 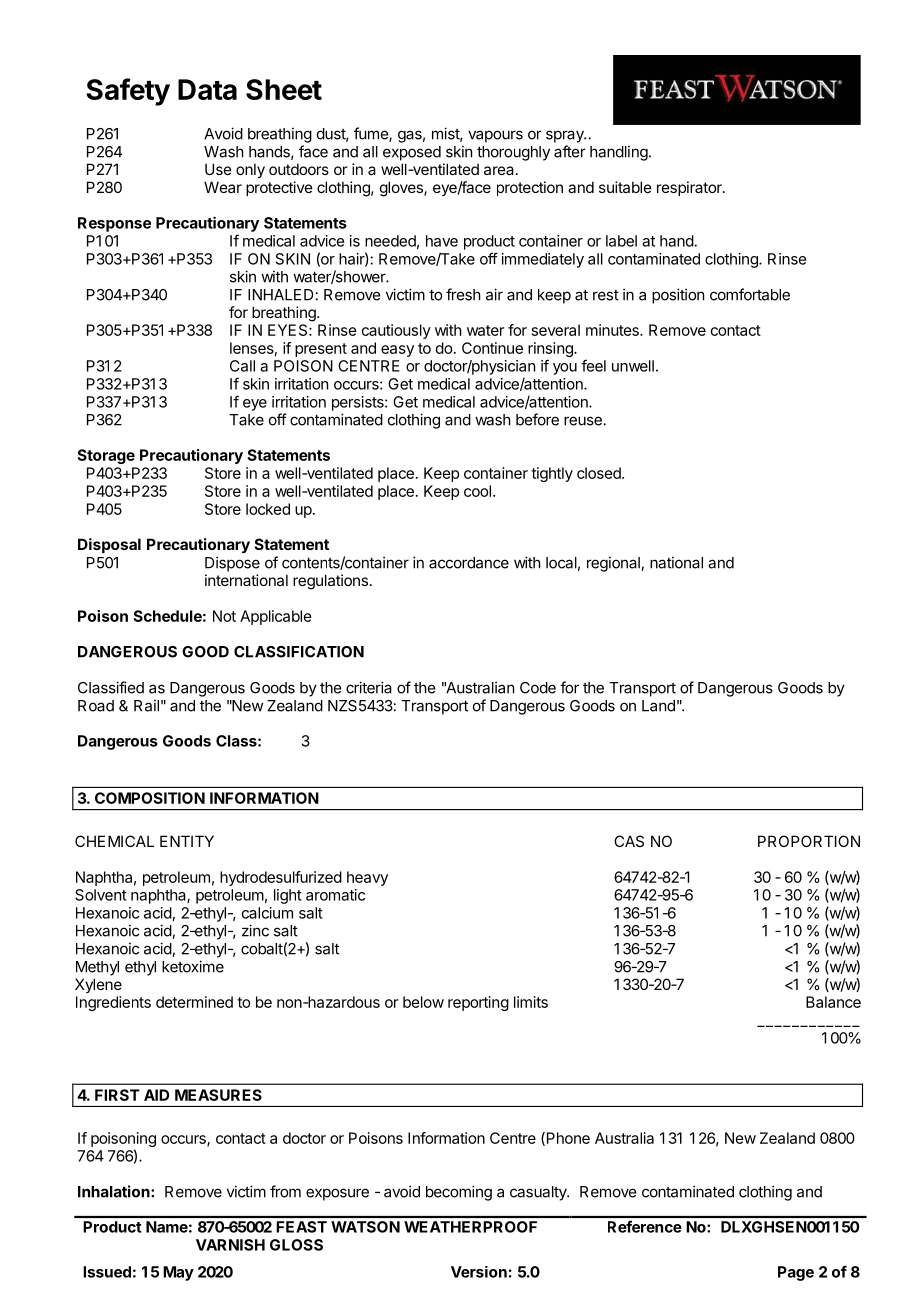 I want to click on Page, so click(x=796, y=1273).
